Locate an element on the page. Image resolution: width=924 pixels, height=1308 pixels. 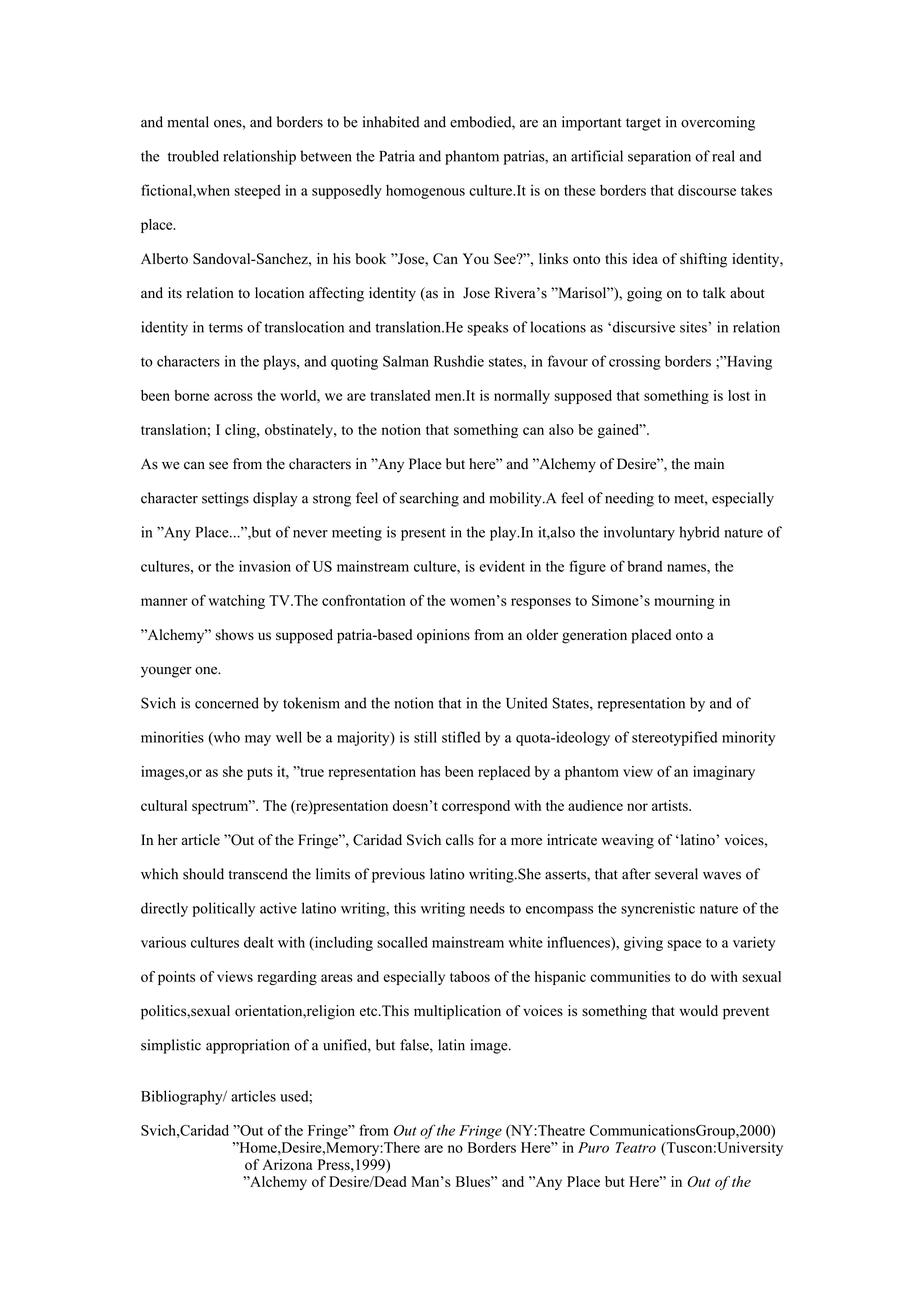
mourning is located at coordinates (684, 602).
